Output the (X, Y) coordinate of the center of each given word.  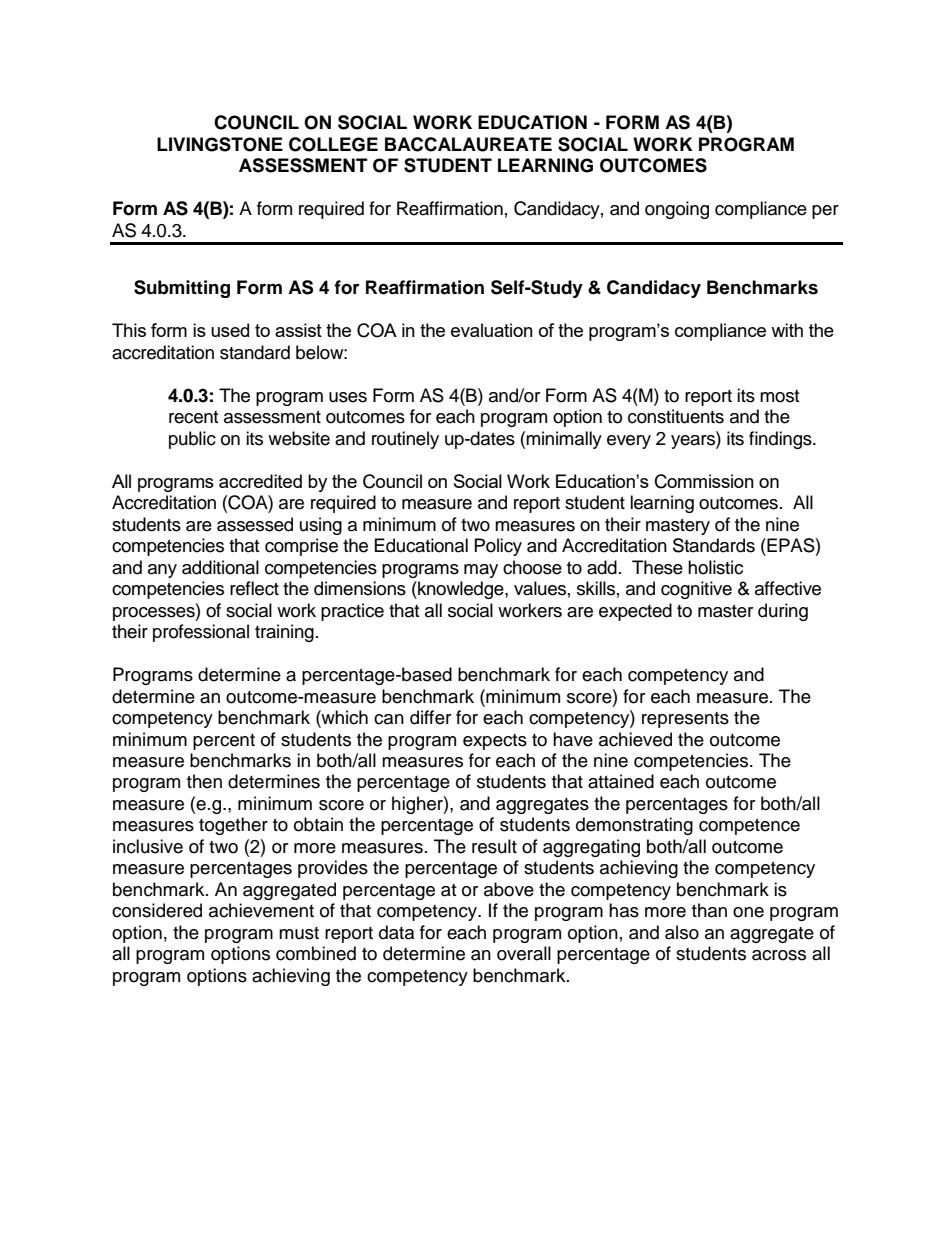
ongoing (677, 210)
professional (201, 633)
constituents (676, 416)
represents (685, 720)
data (396, 932)
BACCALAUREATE (468, 144)
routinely (405, 440)
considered (157, 910)
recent (193, 417)
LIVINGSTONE (220, 144)
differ (430, 717)
